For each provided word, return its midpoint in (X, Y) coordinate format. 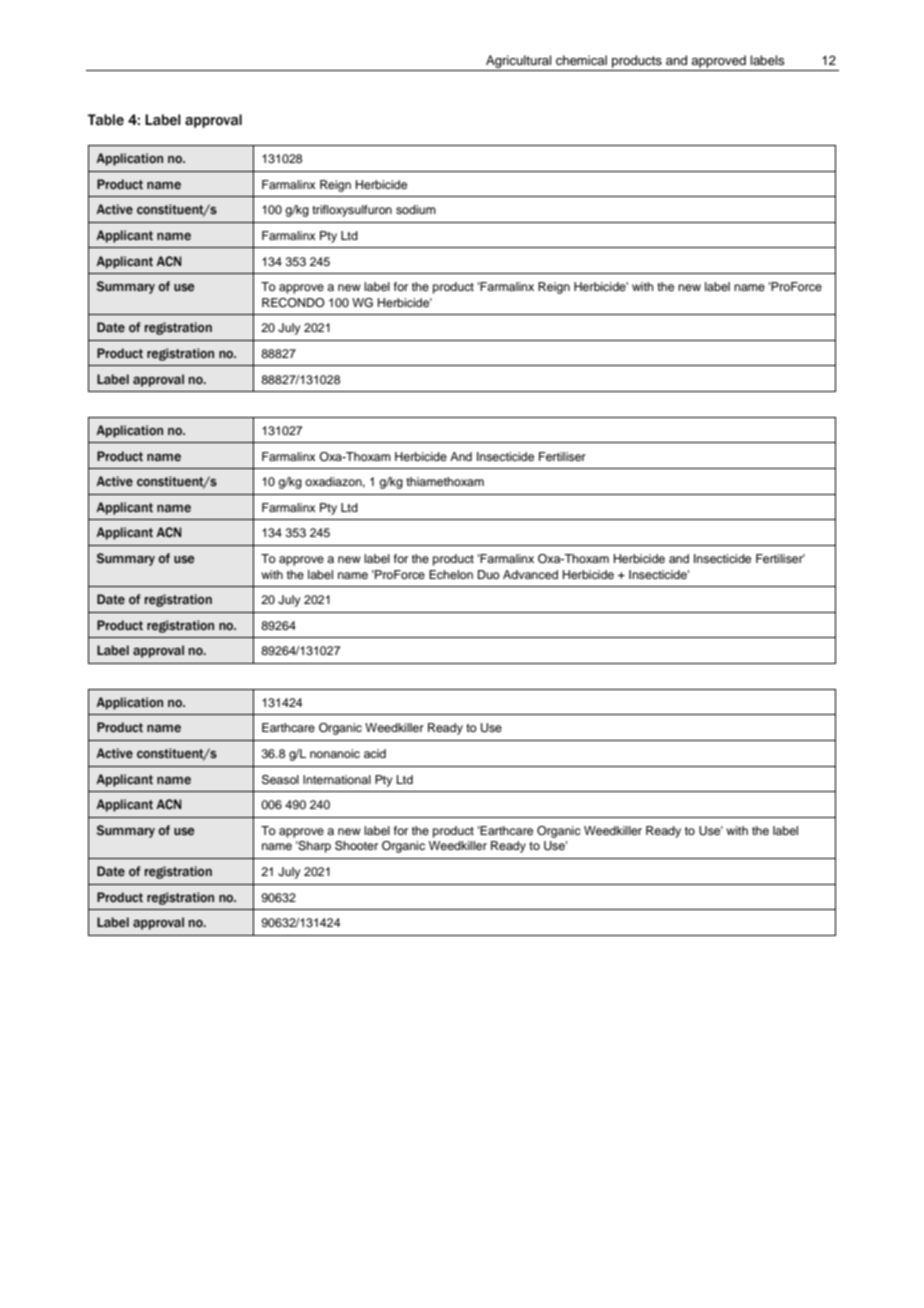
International (337, 779)
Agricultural (519, 63)
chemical (581, 60)
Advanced (530, 574)
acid (375, 753)
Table (106, 120)
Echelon (451, 574)
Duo (489, 574)
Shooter (356, 846)
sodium (416, 209)
